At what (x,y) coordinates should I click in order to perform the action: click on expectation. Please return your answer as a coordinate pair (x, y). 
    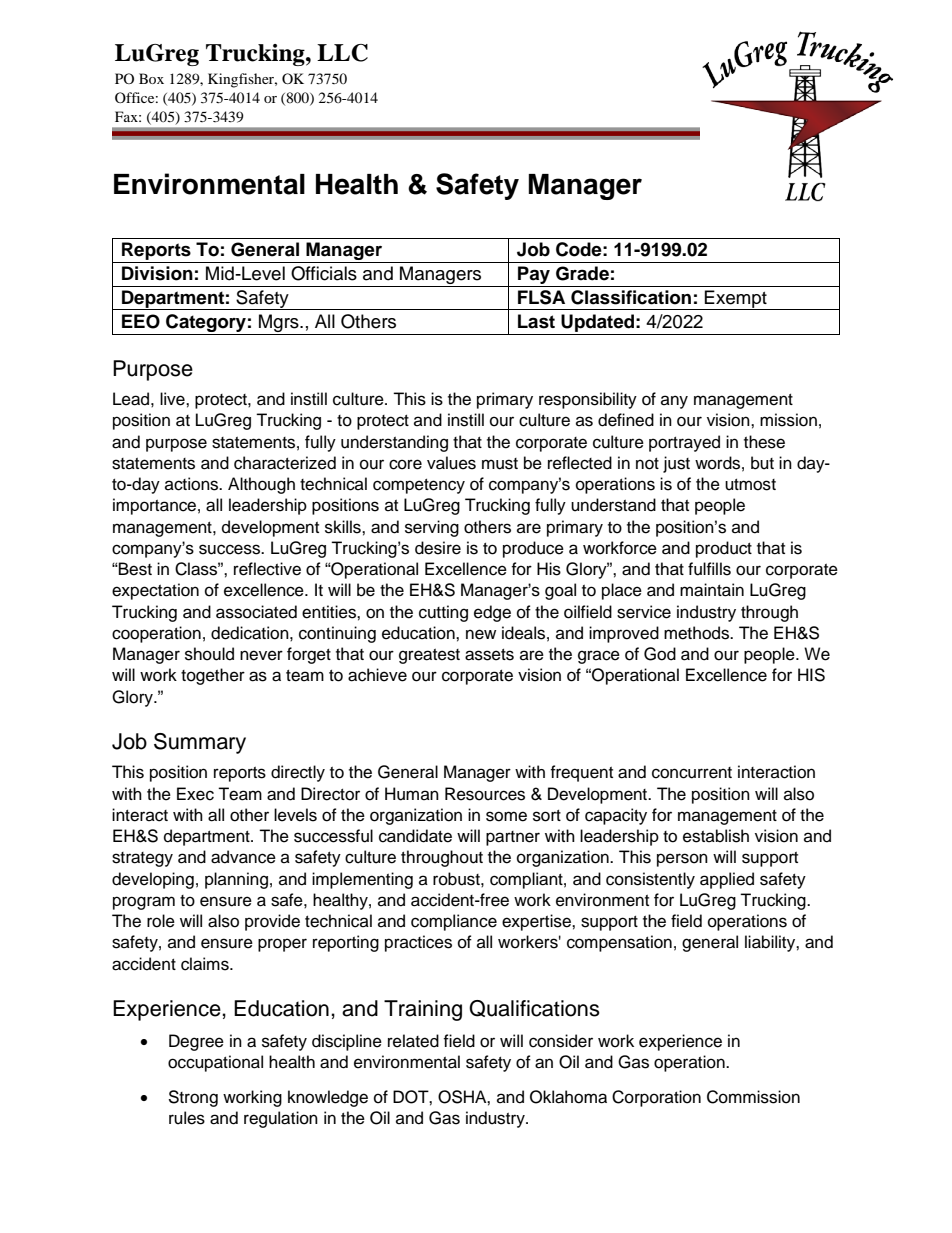
    Looking at the image, I should click on (155, 591).
